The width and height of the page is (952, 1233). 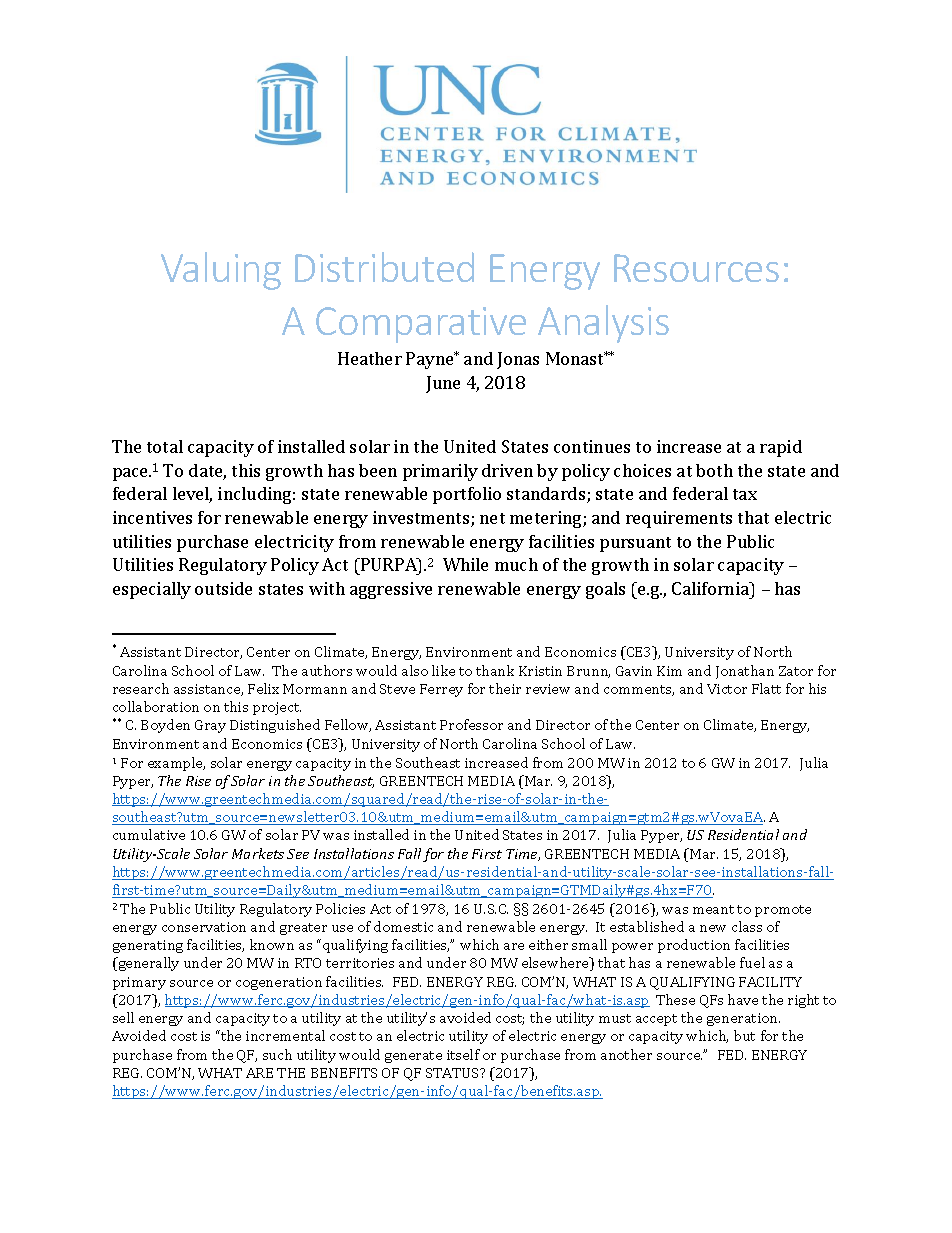 What do you see at coordinates (727, 689) in the page?
I see `Victor` at bounding box center [727, 689].
